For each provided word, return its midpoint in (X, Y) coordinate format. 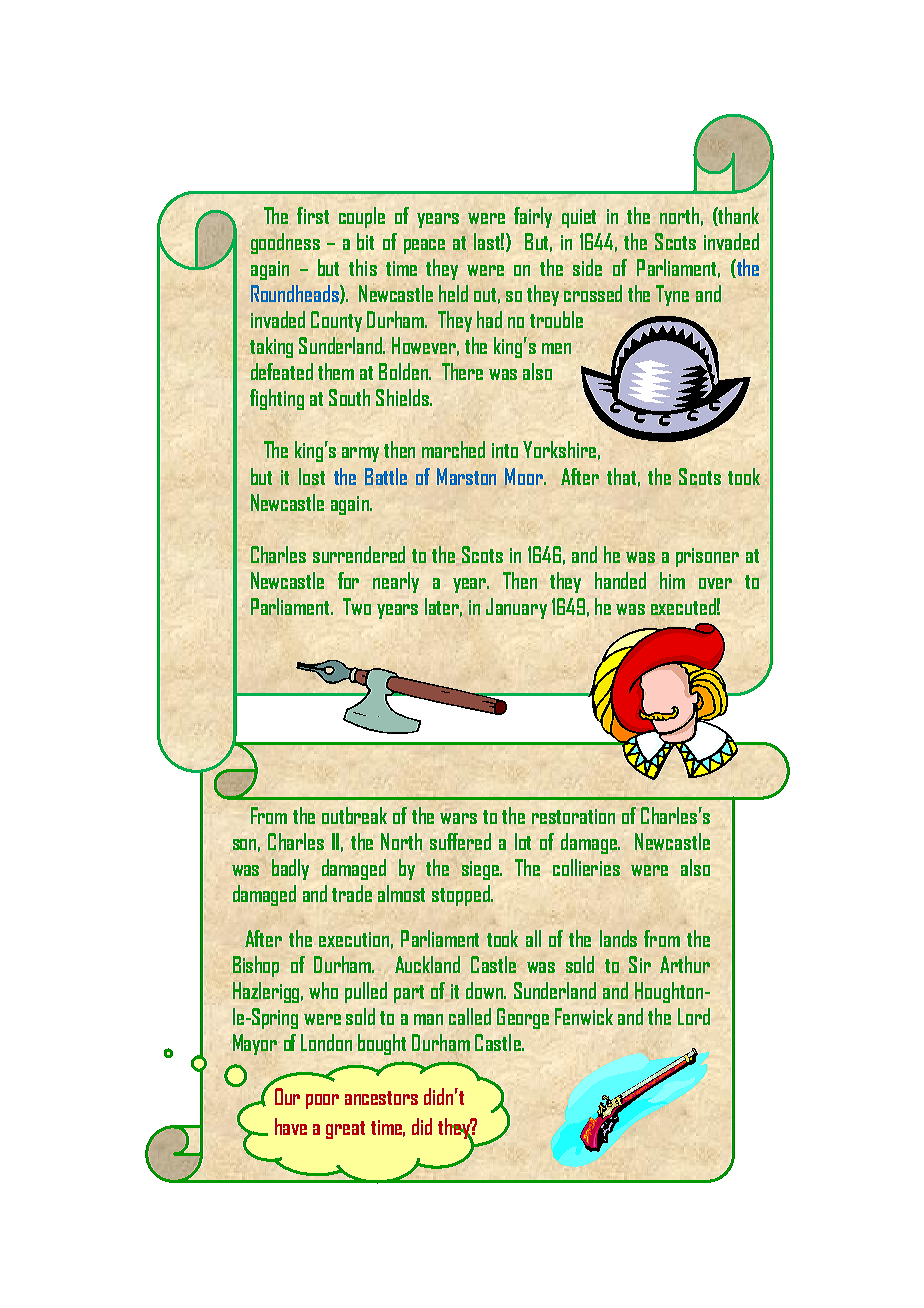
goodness (285, 243)
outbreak (354, 815)
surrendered (359, 554)
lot (523, 841)
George (523, 1018)
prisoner (707, 557)
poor (322, 1101)
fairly (533, 217)
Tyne (672, 295)
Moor (525, 476)
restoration (573, 816)
